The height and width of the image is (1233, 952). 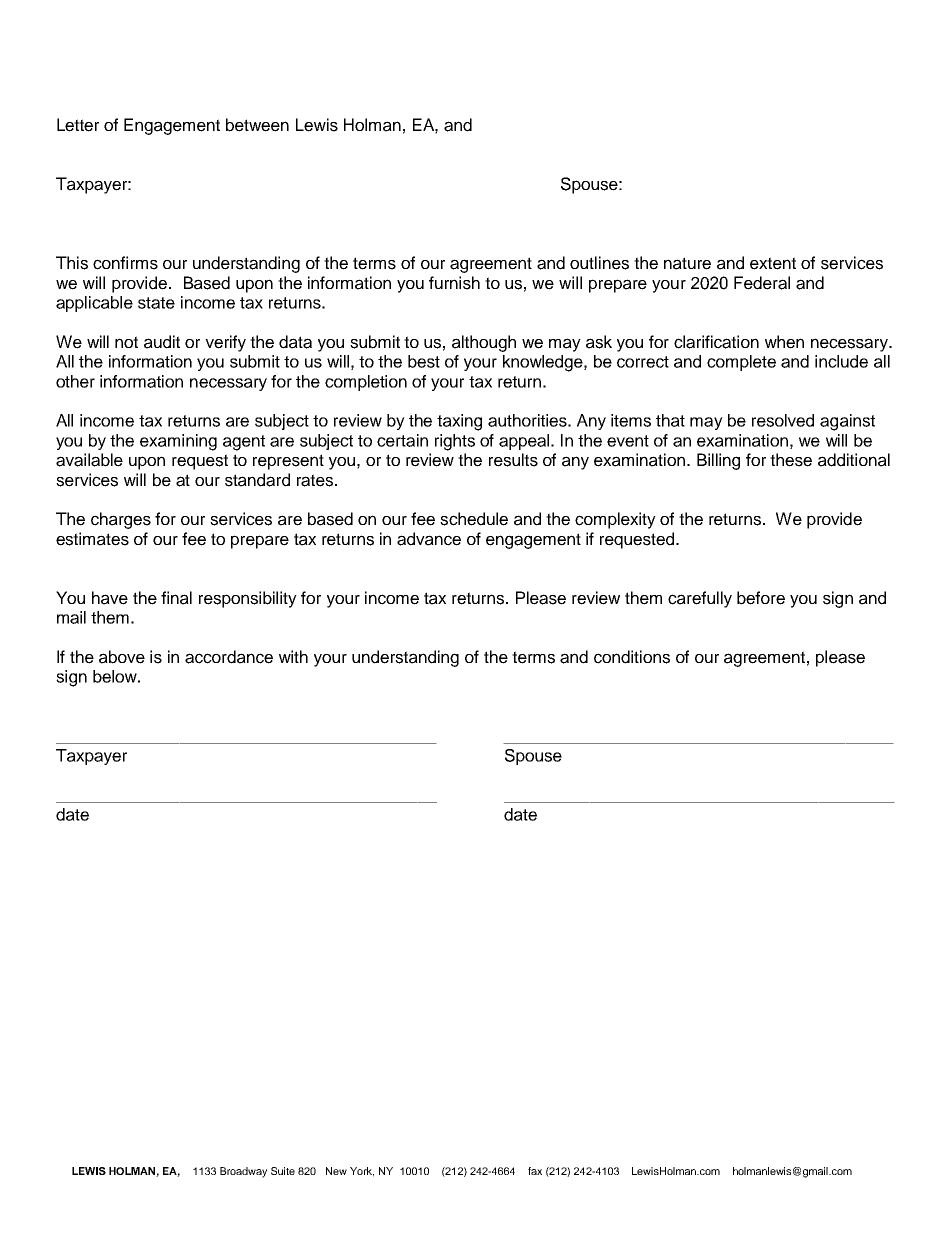 I want to click on above, so click(x=122, y=657).
